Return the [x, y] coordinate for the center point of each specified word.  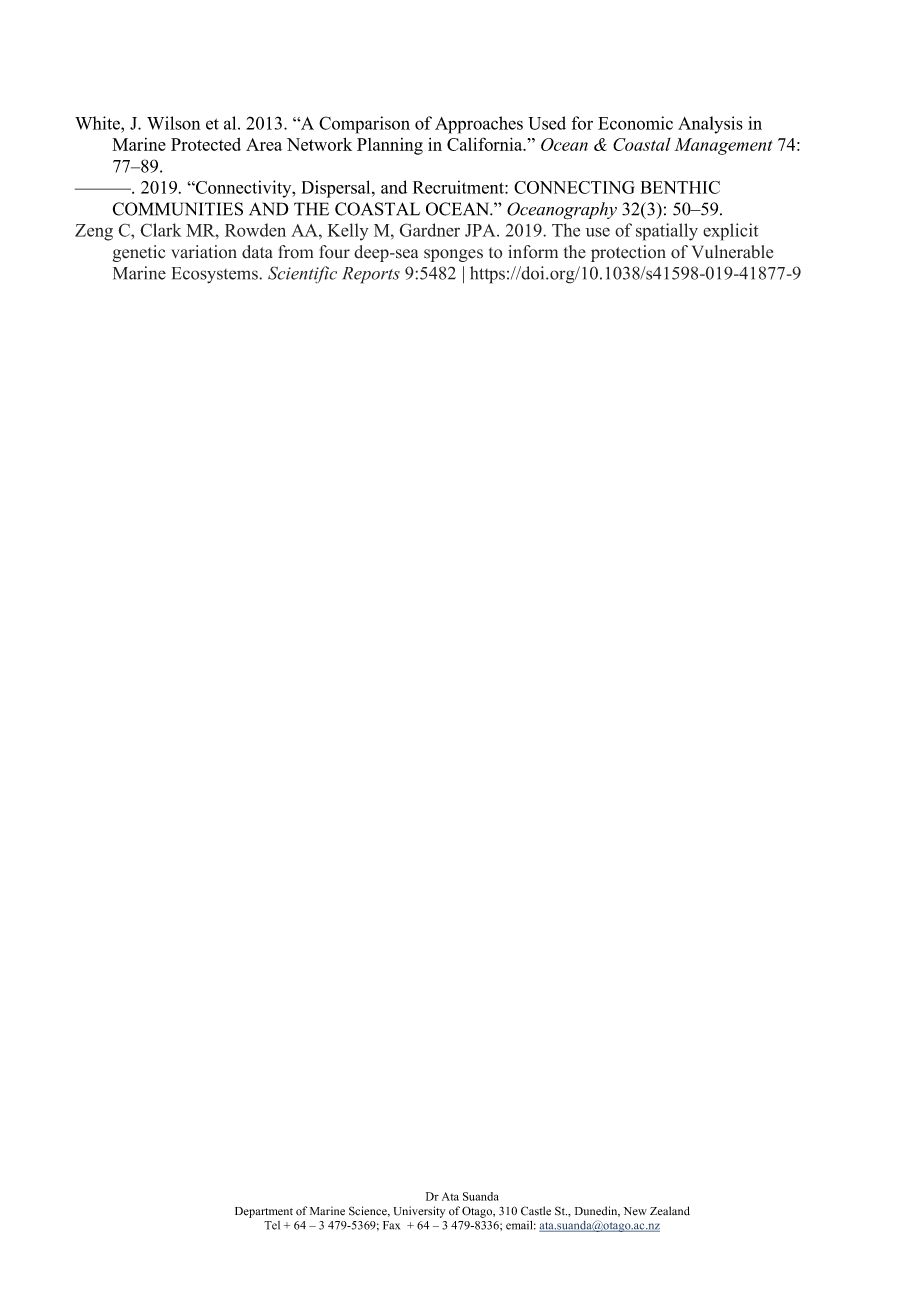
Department [264, 1212]
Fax [391, 1225]
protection [628, 253]
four [334, 252]
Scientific [302, 275]
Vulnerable [732, 252]
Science [369, 1211]
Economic [635, 123]
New [635, 1211]
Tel [272, 1225]
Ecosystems [216, 275]
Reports [371, 275]
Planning [390, 146]
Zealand [670, 1211]
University [419, 1212]
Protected [206, 144]
